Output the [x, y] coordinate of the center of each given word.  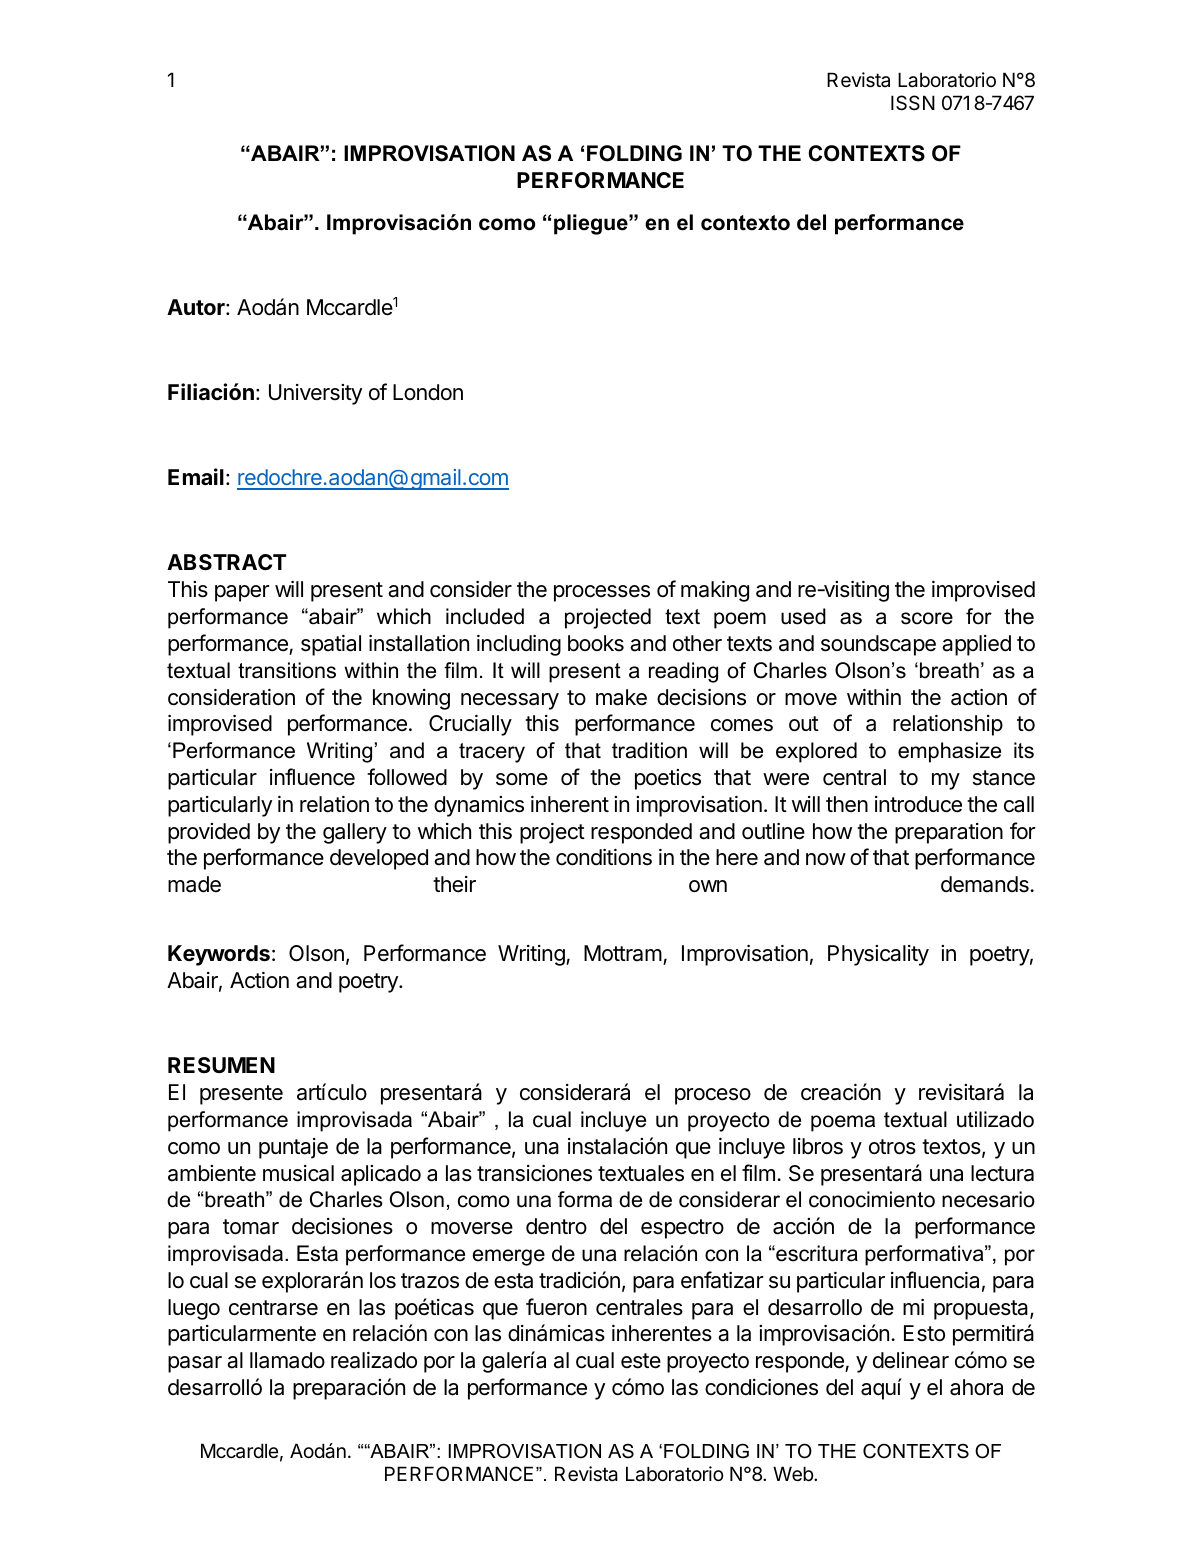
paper [242, 593]
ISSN [913, 103]
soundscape [878, 645]
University [315, 394]
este [641, 1361]
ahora [976, 1387]
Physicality [878, 955]
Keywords [219, 955]
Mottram [623, 953]
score [927, 618]
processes [602, 593]
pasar [195, 1364]
